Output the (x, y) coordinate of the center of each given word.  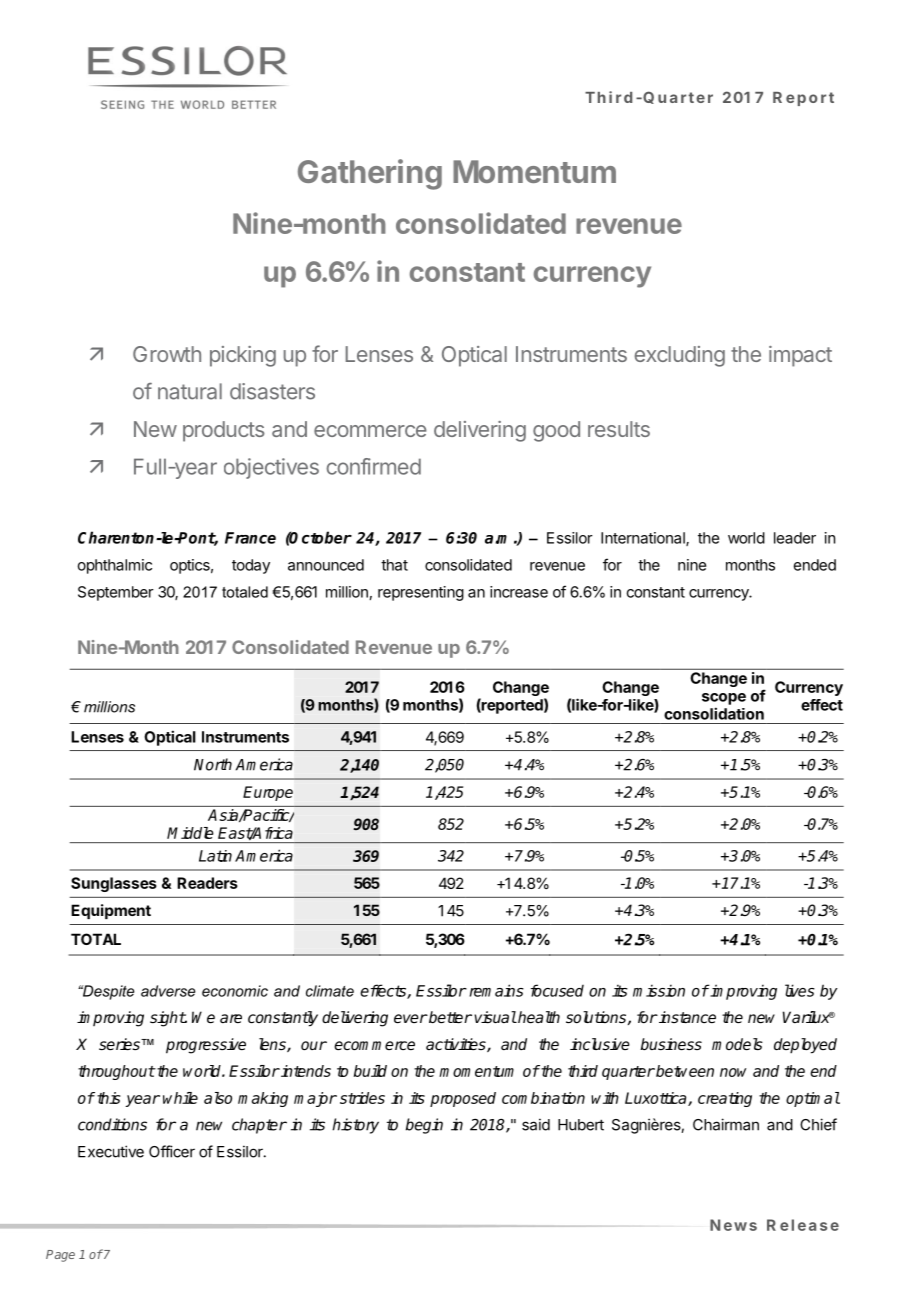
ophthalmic (115, 566)
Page (60, 1256)
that (394, 565)
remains (497, 990)
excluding (680, 356)
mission (659, 990)
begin (424, 1126)
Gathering (370, 174)
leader (795, 538)
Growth (167, 354)
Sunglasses (114, 884)
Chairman (726, 1124)
